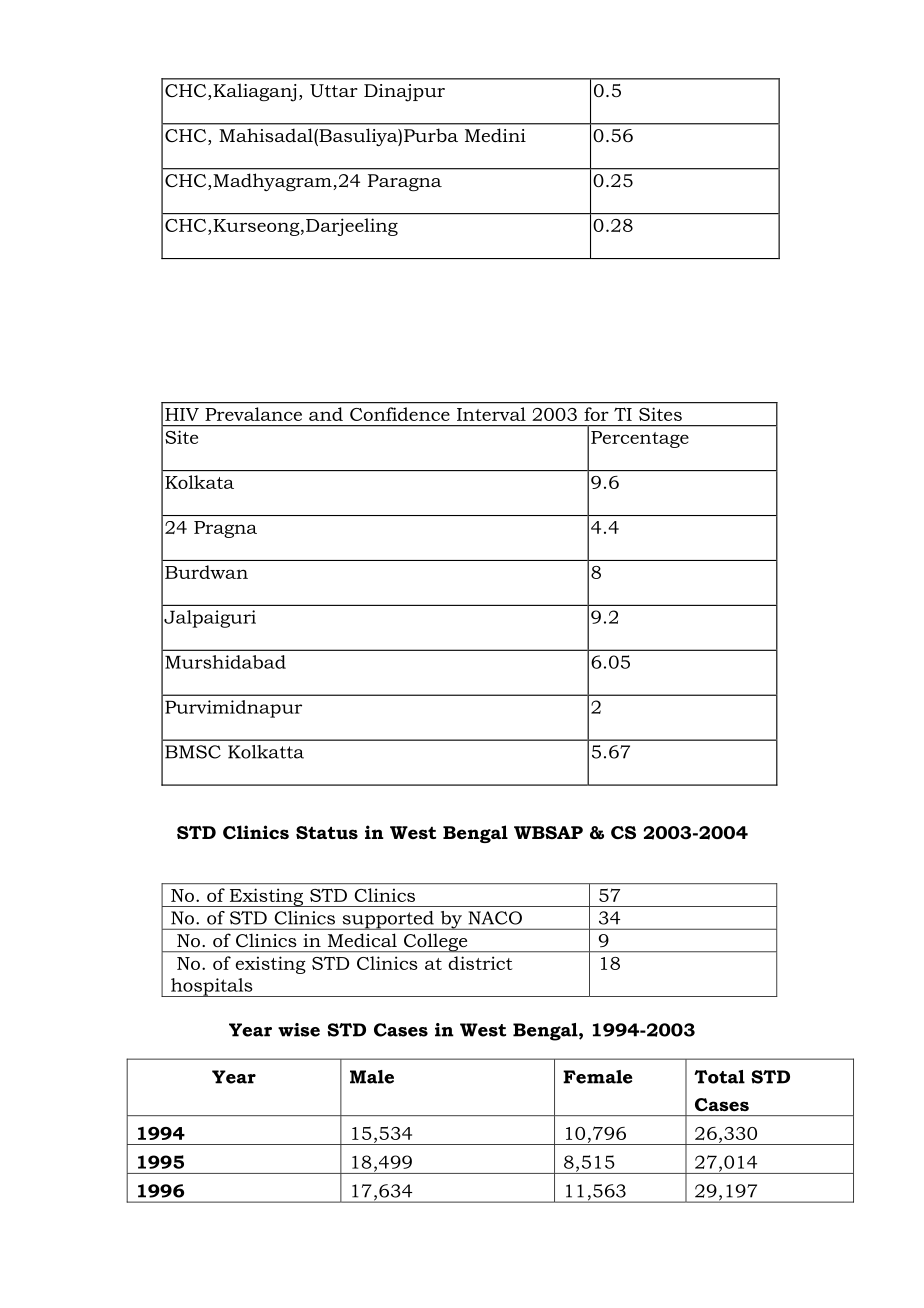 Image resolution: width=924 pixels, height=1308 pixels. What do you see at coordinates (596, 414) in the screenshot?
I see `for` at bounding box center [596, 414].
